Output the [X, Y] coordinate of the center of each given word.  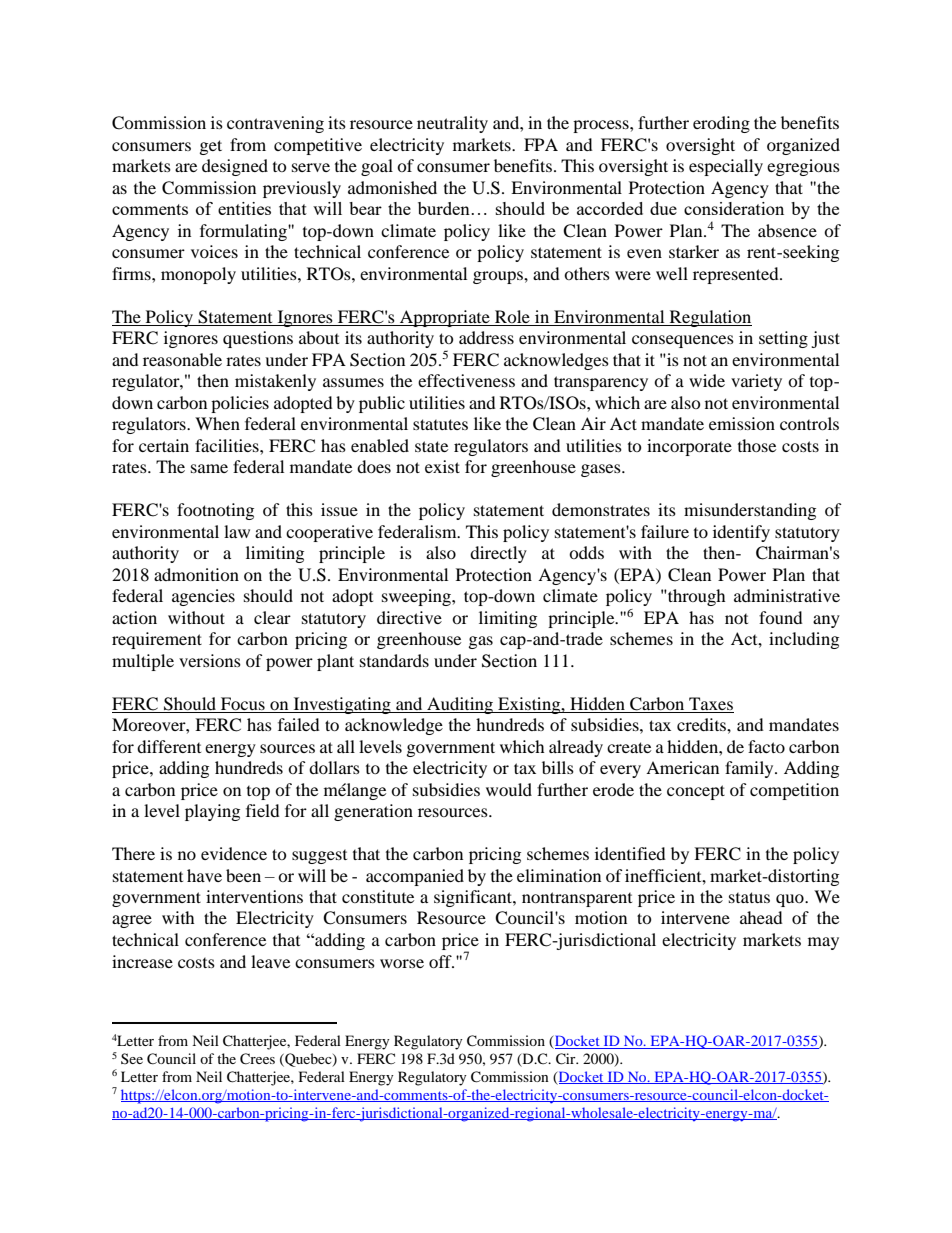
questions [258, 339]
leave [270, 961]
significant [474, 898]
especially [726, 167]
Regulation [709, 318]
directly [498, 554]
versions [210, 660]
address [486, 337]
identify [741, 533]
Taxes [711, 703]
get [211, 147]
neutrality [452, 124]
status [749, 897]
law [237, 531]
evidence [234, 853]
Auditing [460, 705]
